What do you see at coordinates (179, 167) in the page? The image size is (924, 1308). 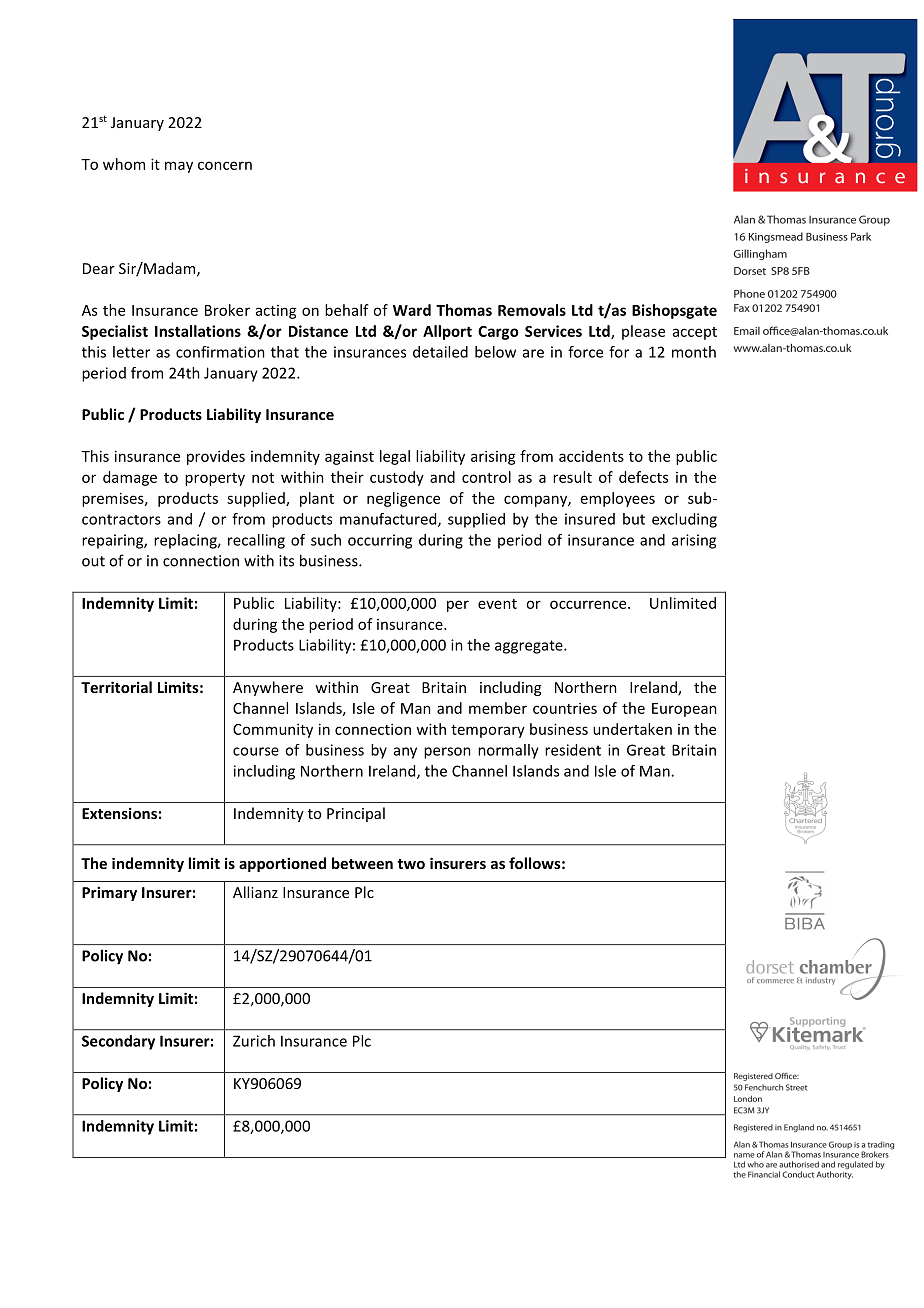 I see `may` at bounding box center [179, 167].
